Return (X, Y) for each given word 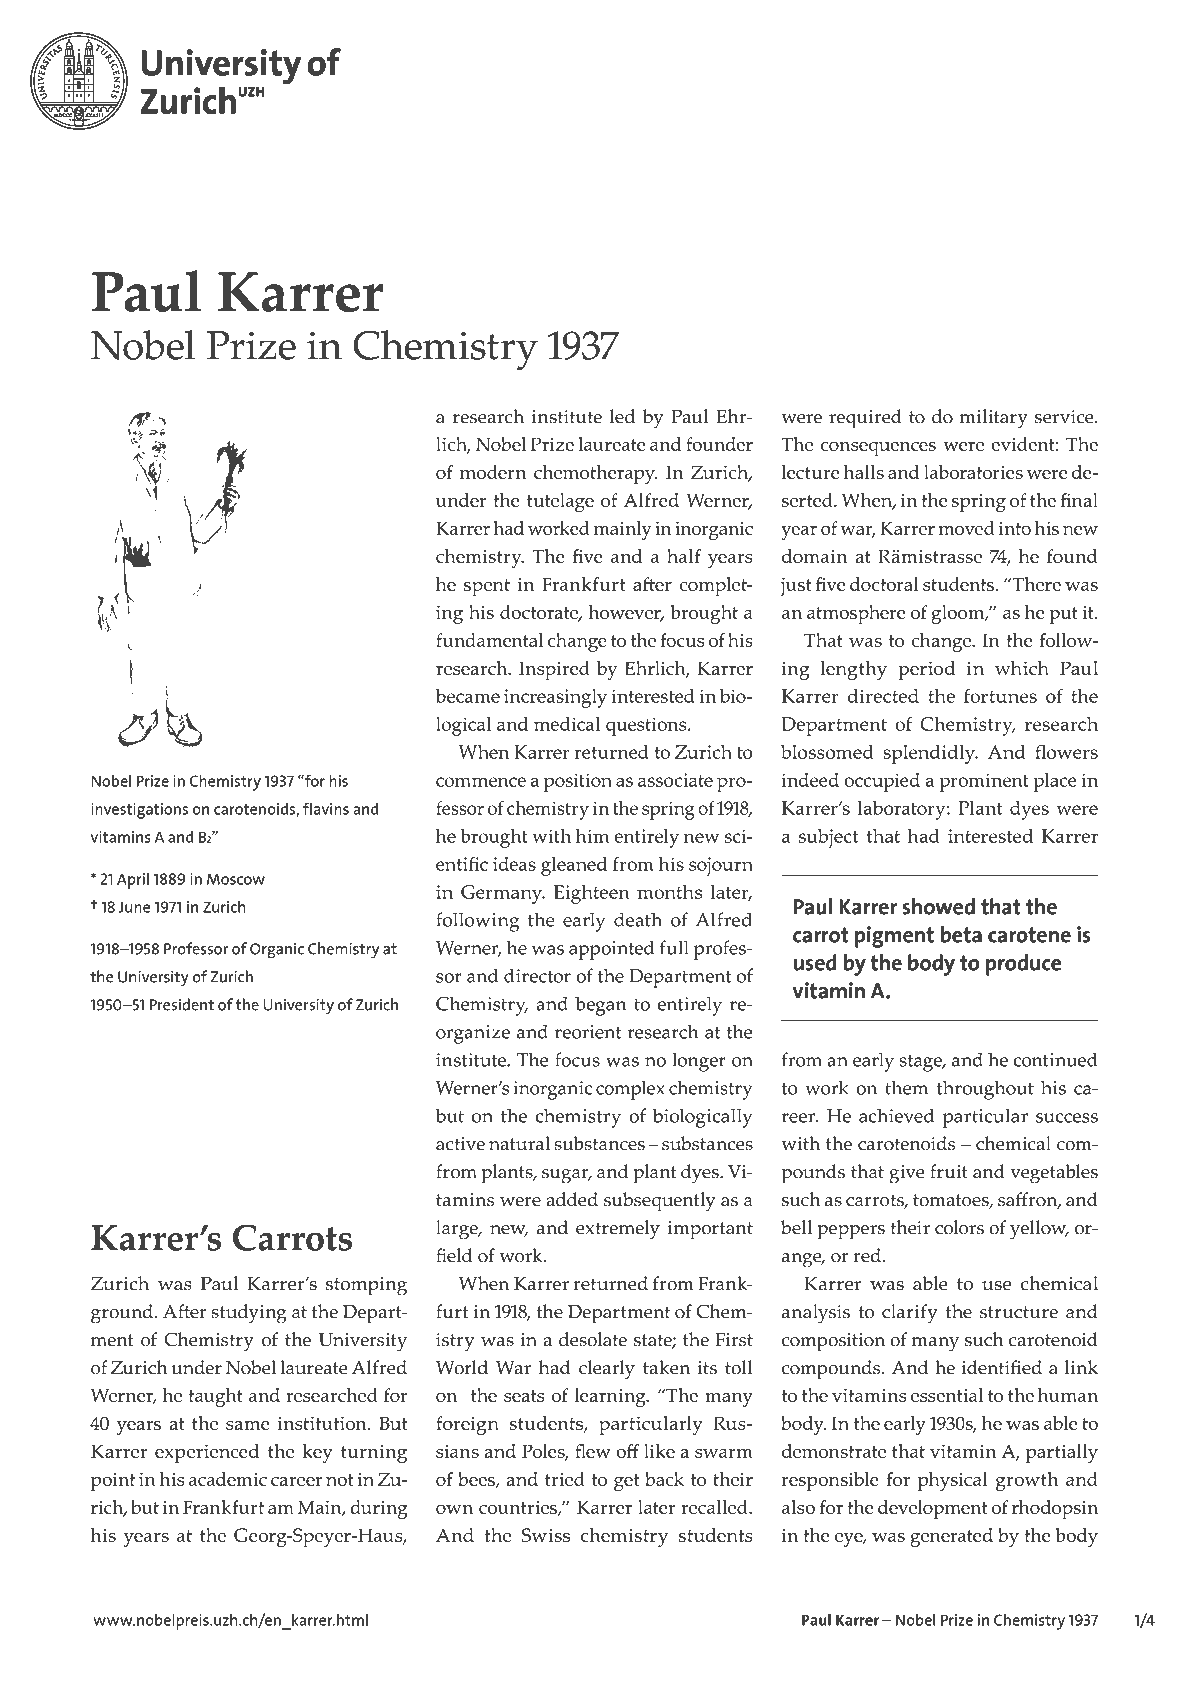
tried (565, 1479)
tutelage (560, 502)
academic (228, 1479)
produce (1024, 965)
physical (953, 1481)
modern (493, 472)
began (600, 1006)
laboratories (973, 472)
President (182, 1004)
